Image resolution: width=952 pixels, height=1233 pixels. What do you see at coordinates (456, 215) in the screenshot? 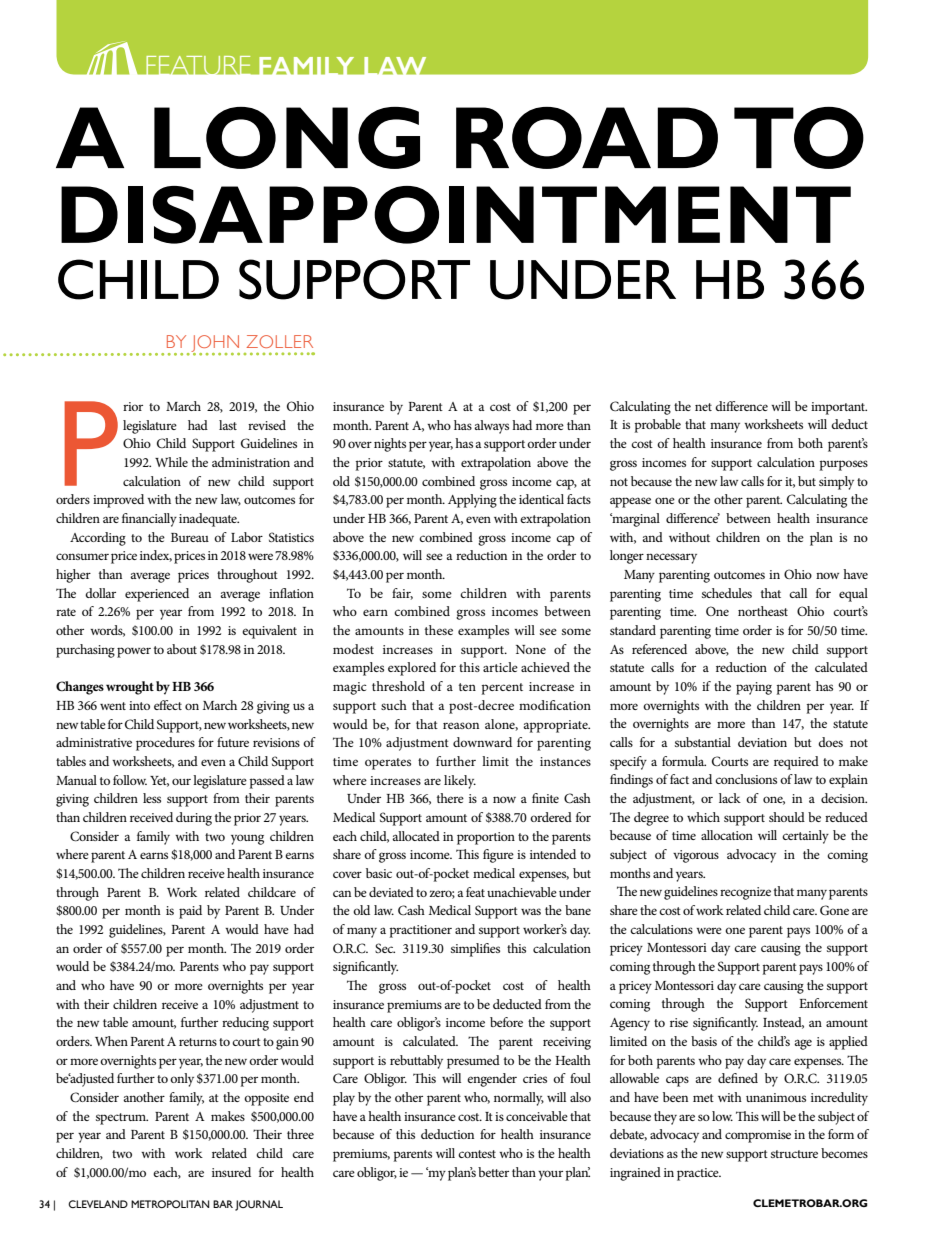
I see `DISAPPOINTMENT` at bounding box center [456, 215].
